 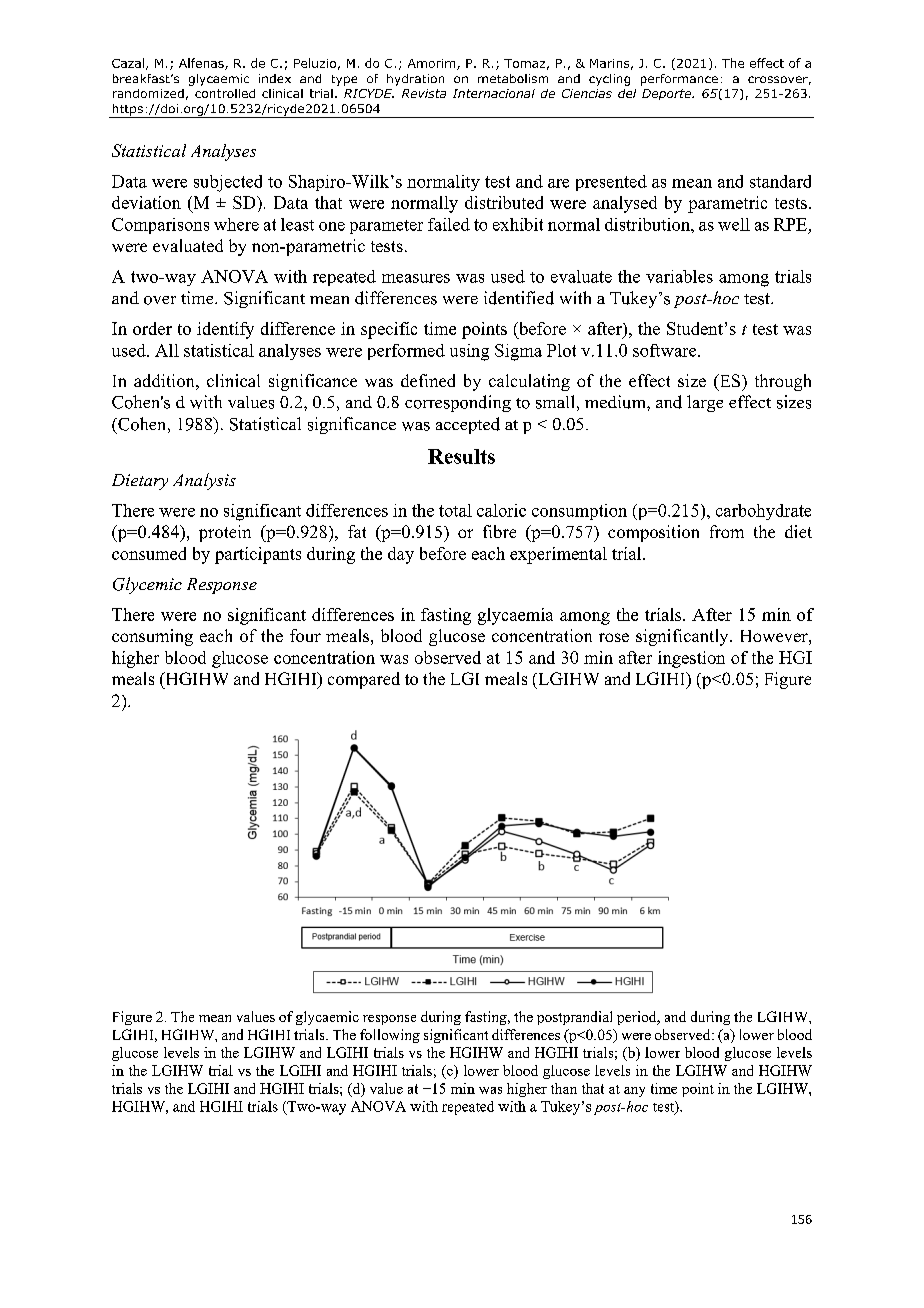 I want to click on Internacional, so click(x=494, y=93).
